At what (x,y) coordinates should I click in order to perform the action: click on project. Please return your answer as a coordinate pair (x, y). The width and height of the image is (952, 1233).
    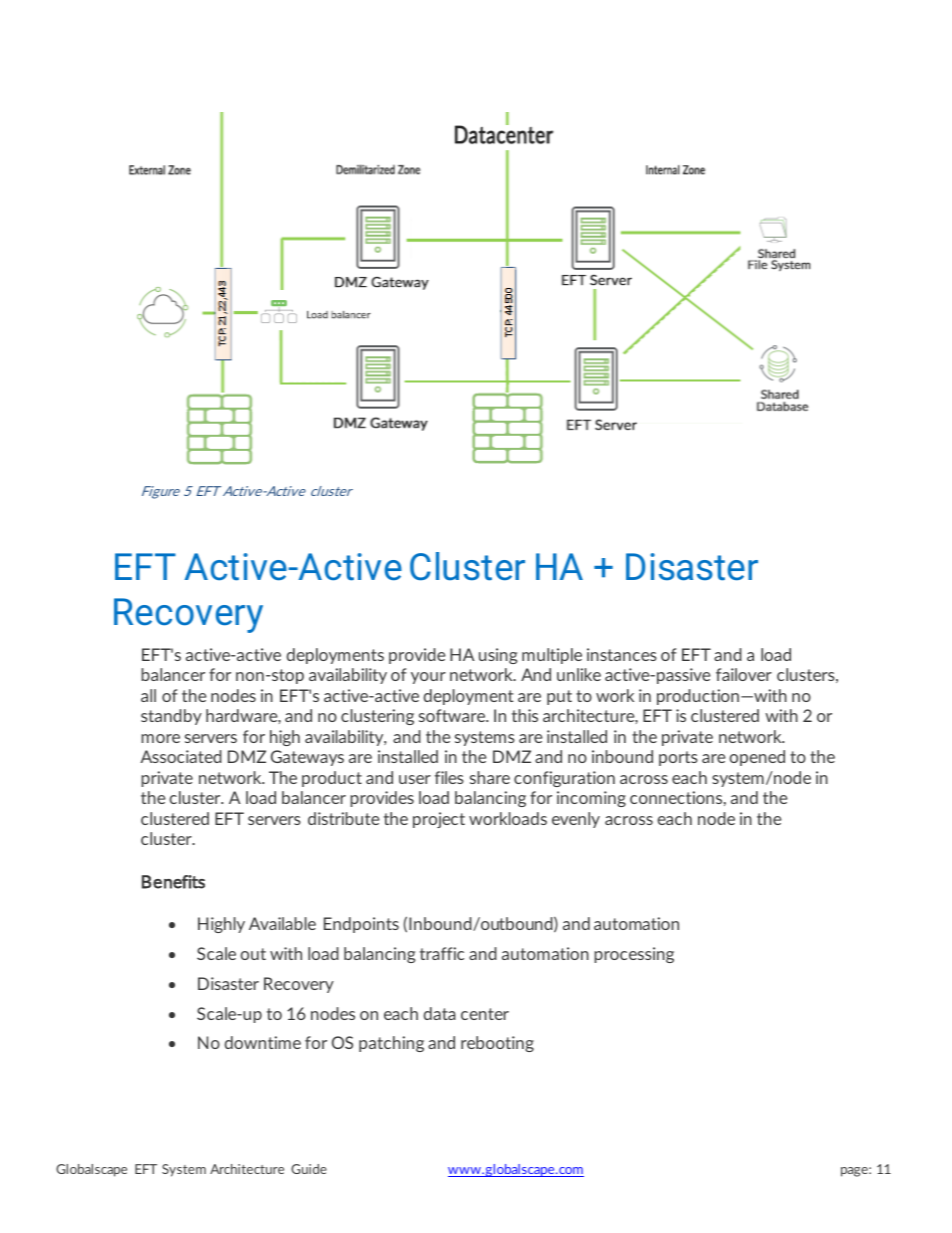
    Looking at the image, I should click on (439, 820).
